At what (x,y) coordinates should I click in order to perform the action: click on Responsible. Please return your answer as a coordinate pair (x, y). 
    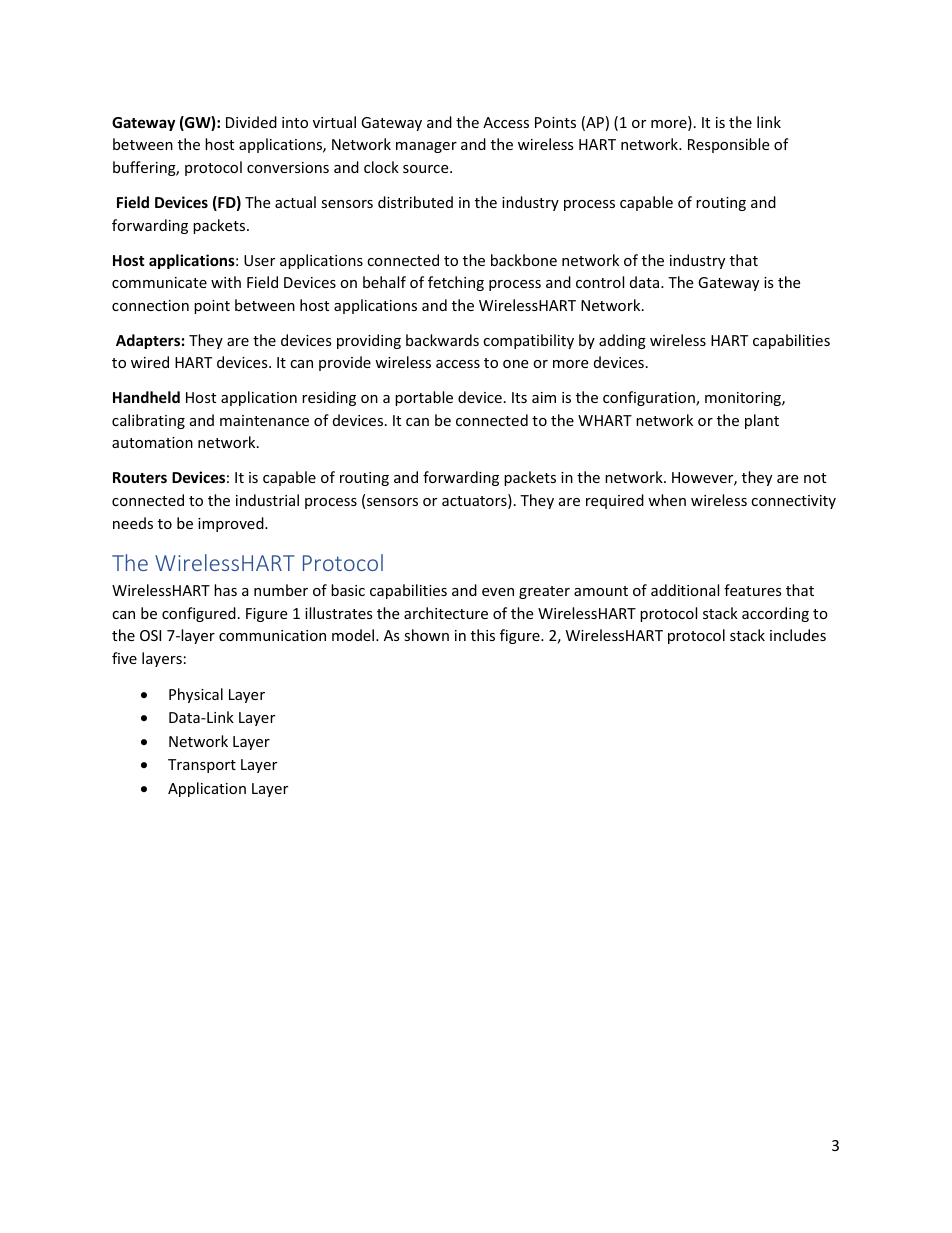
    Looking at the image, I should click on (728, 145).
